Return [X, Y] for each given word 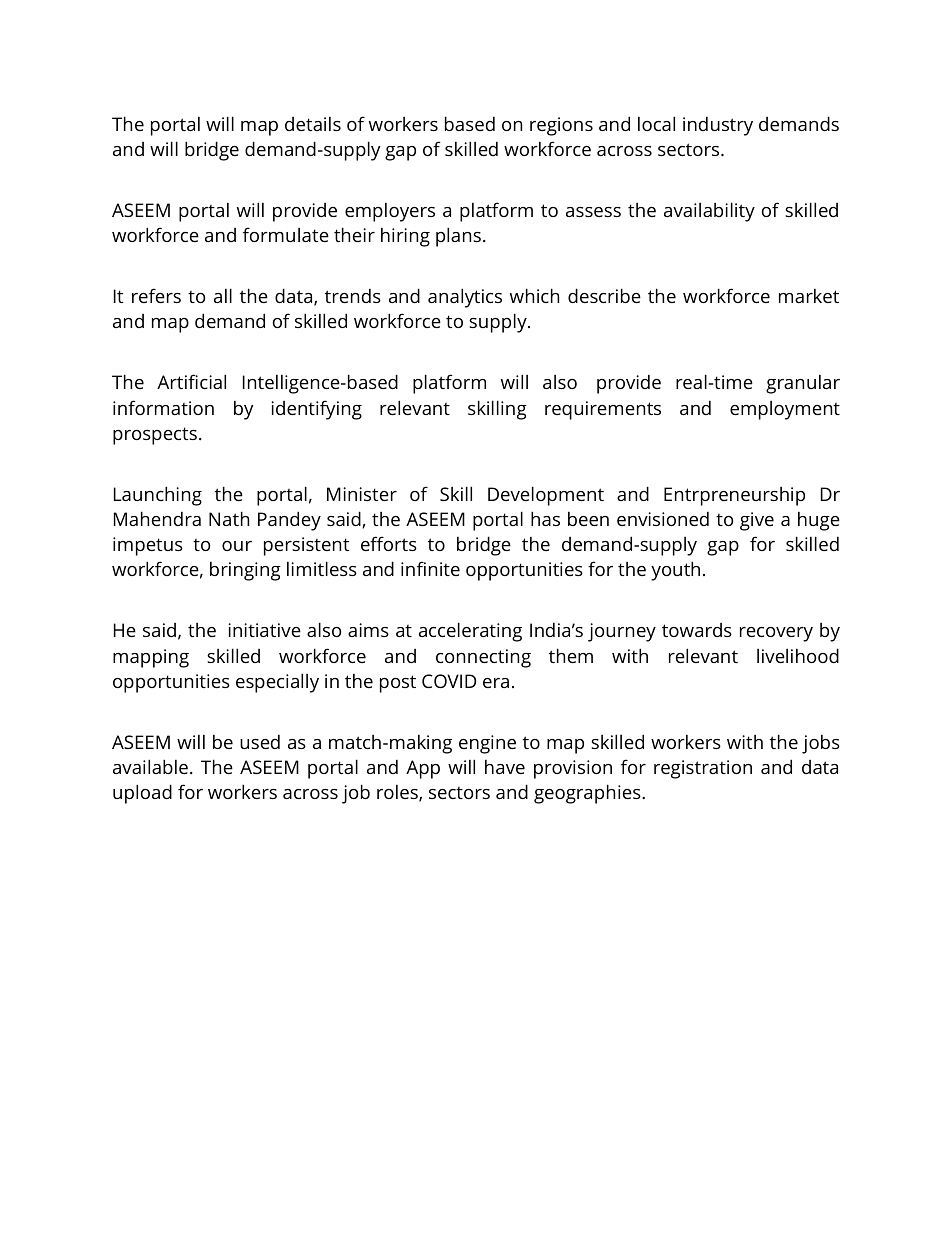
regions [561, 126]
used [260, 741]
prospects [155, 436]
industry [718, 126]
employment [785, 410]
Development [546, 496]
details [313, 124]
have [505, 767]
